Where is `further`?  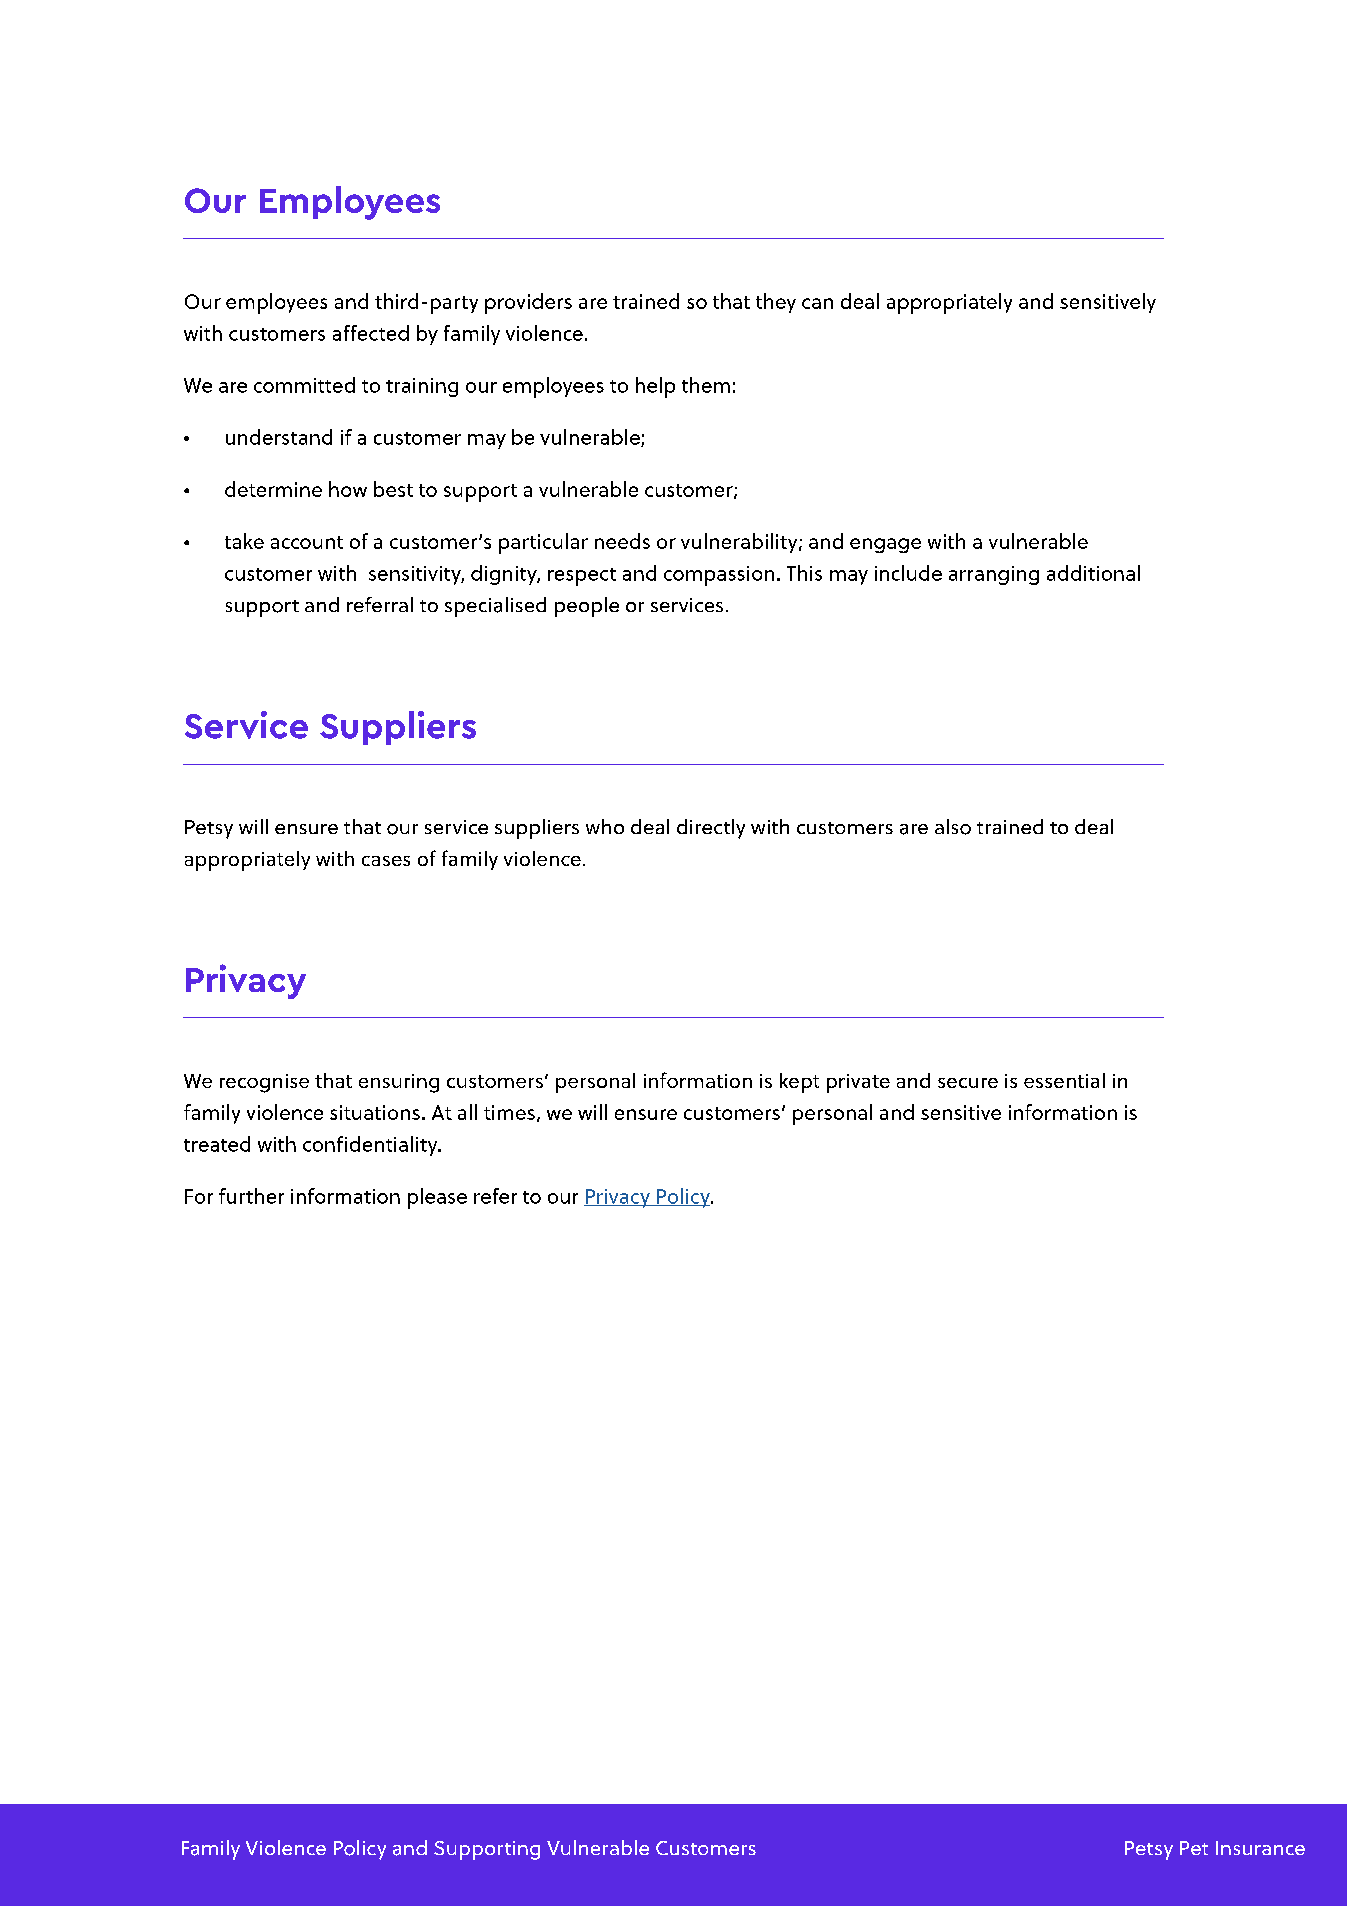 further is located at coordinates (251, 1196).
